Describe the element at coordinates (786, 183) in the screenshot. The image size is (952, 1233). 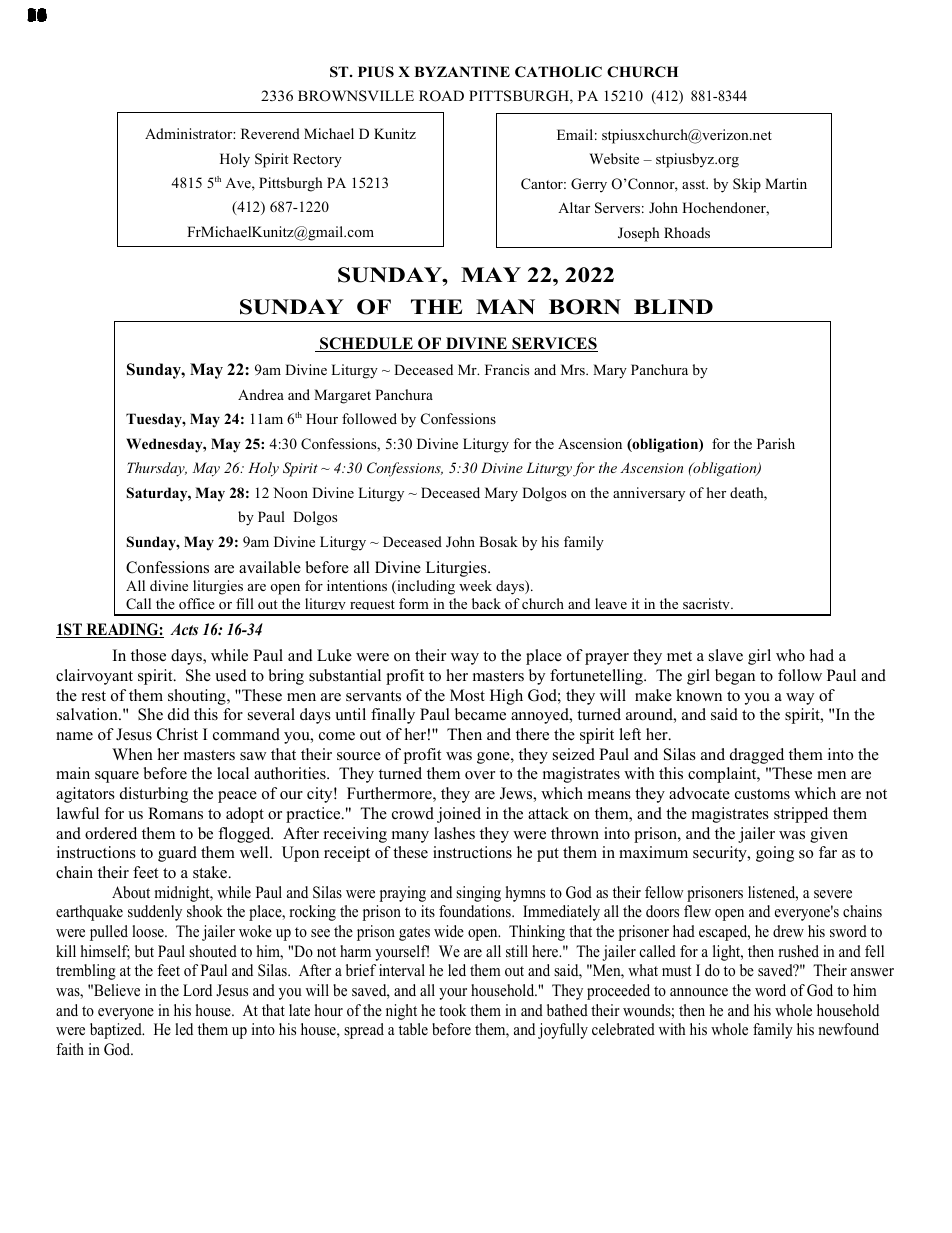
I see `Martin` at that location.
